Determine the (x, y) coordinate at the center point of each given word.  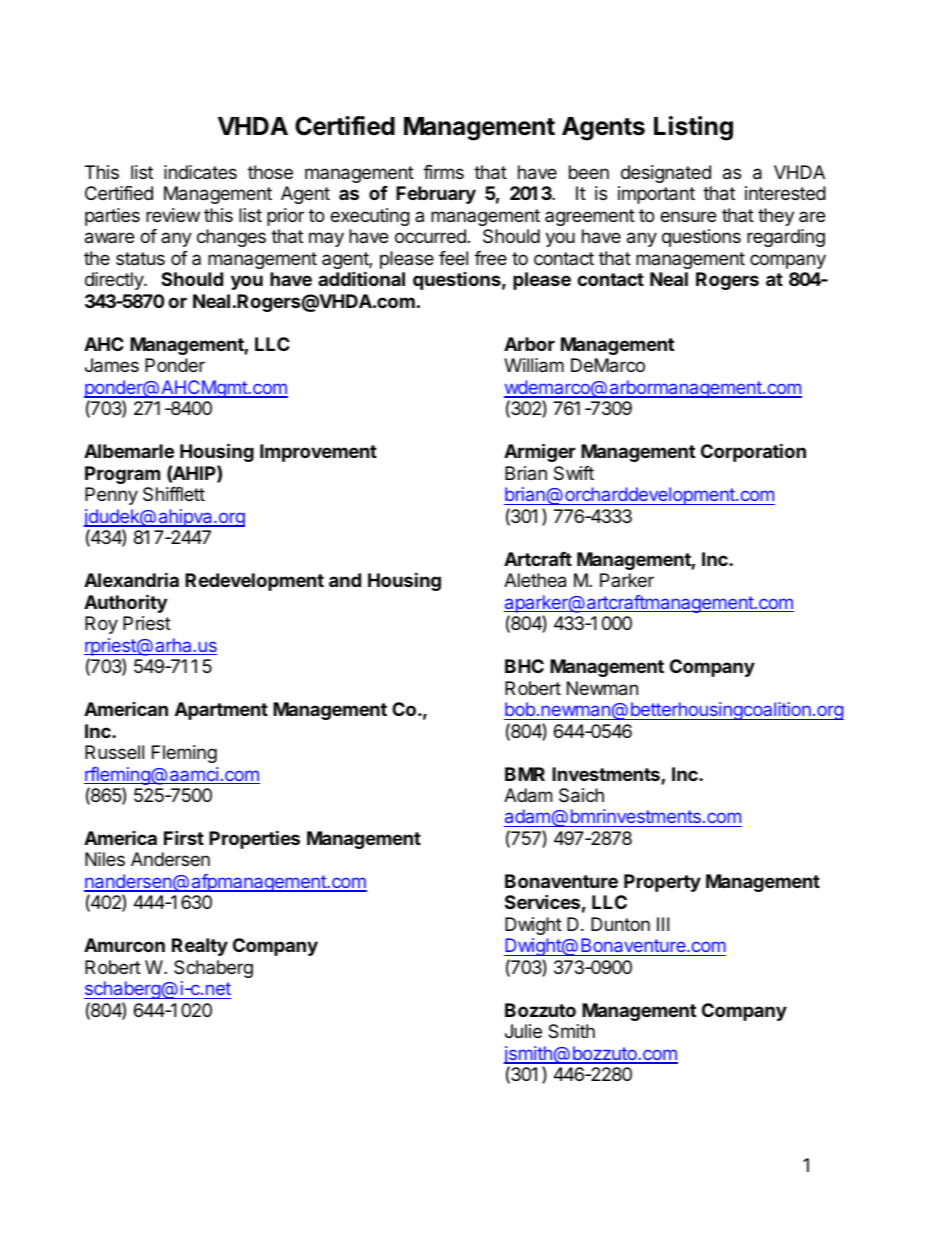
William (534, 365)
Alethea (535, 580)
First (184, 837)
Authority (125, 603)
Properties (254, 839)
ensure (688, 216)
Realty (200, 947)
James (112, 365)
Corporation (753, 452)
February (436, 195)
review (173, 215)
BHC (524, 666)
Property (662, 883)
